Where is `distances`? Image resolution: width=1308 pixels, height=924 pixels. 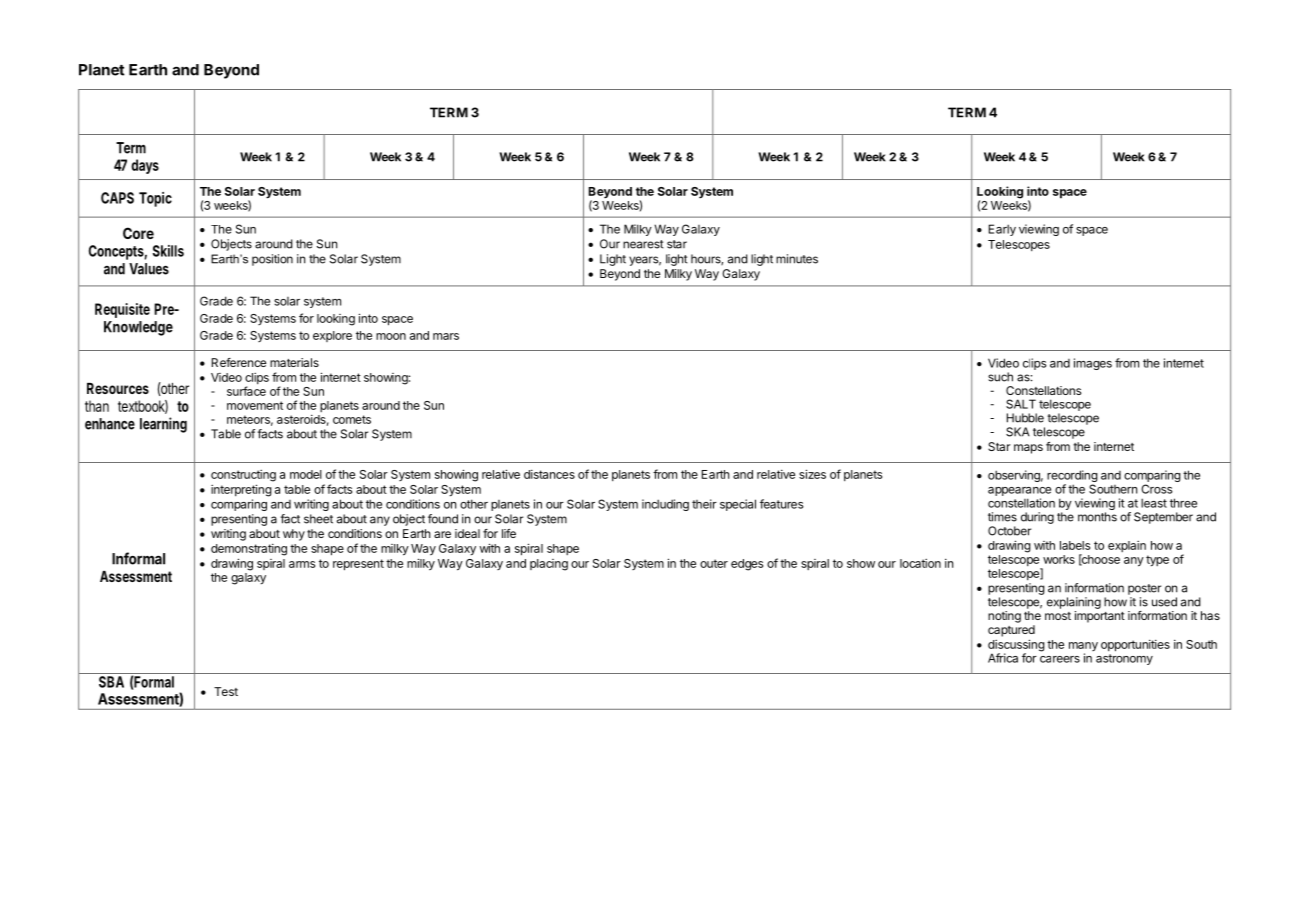 distances is located at coordinates (549, 474).
